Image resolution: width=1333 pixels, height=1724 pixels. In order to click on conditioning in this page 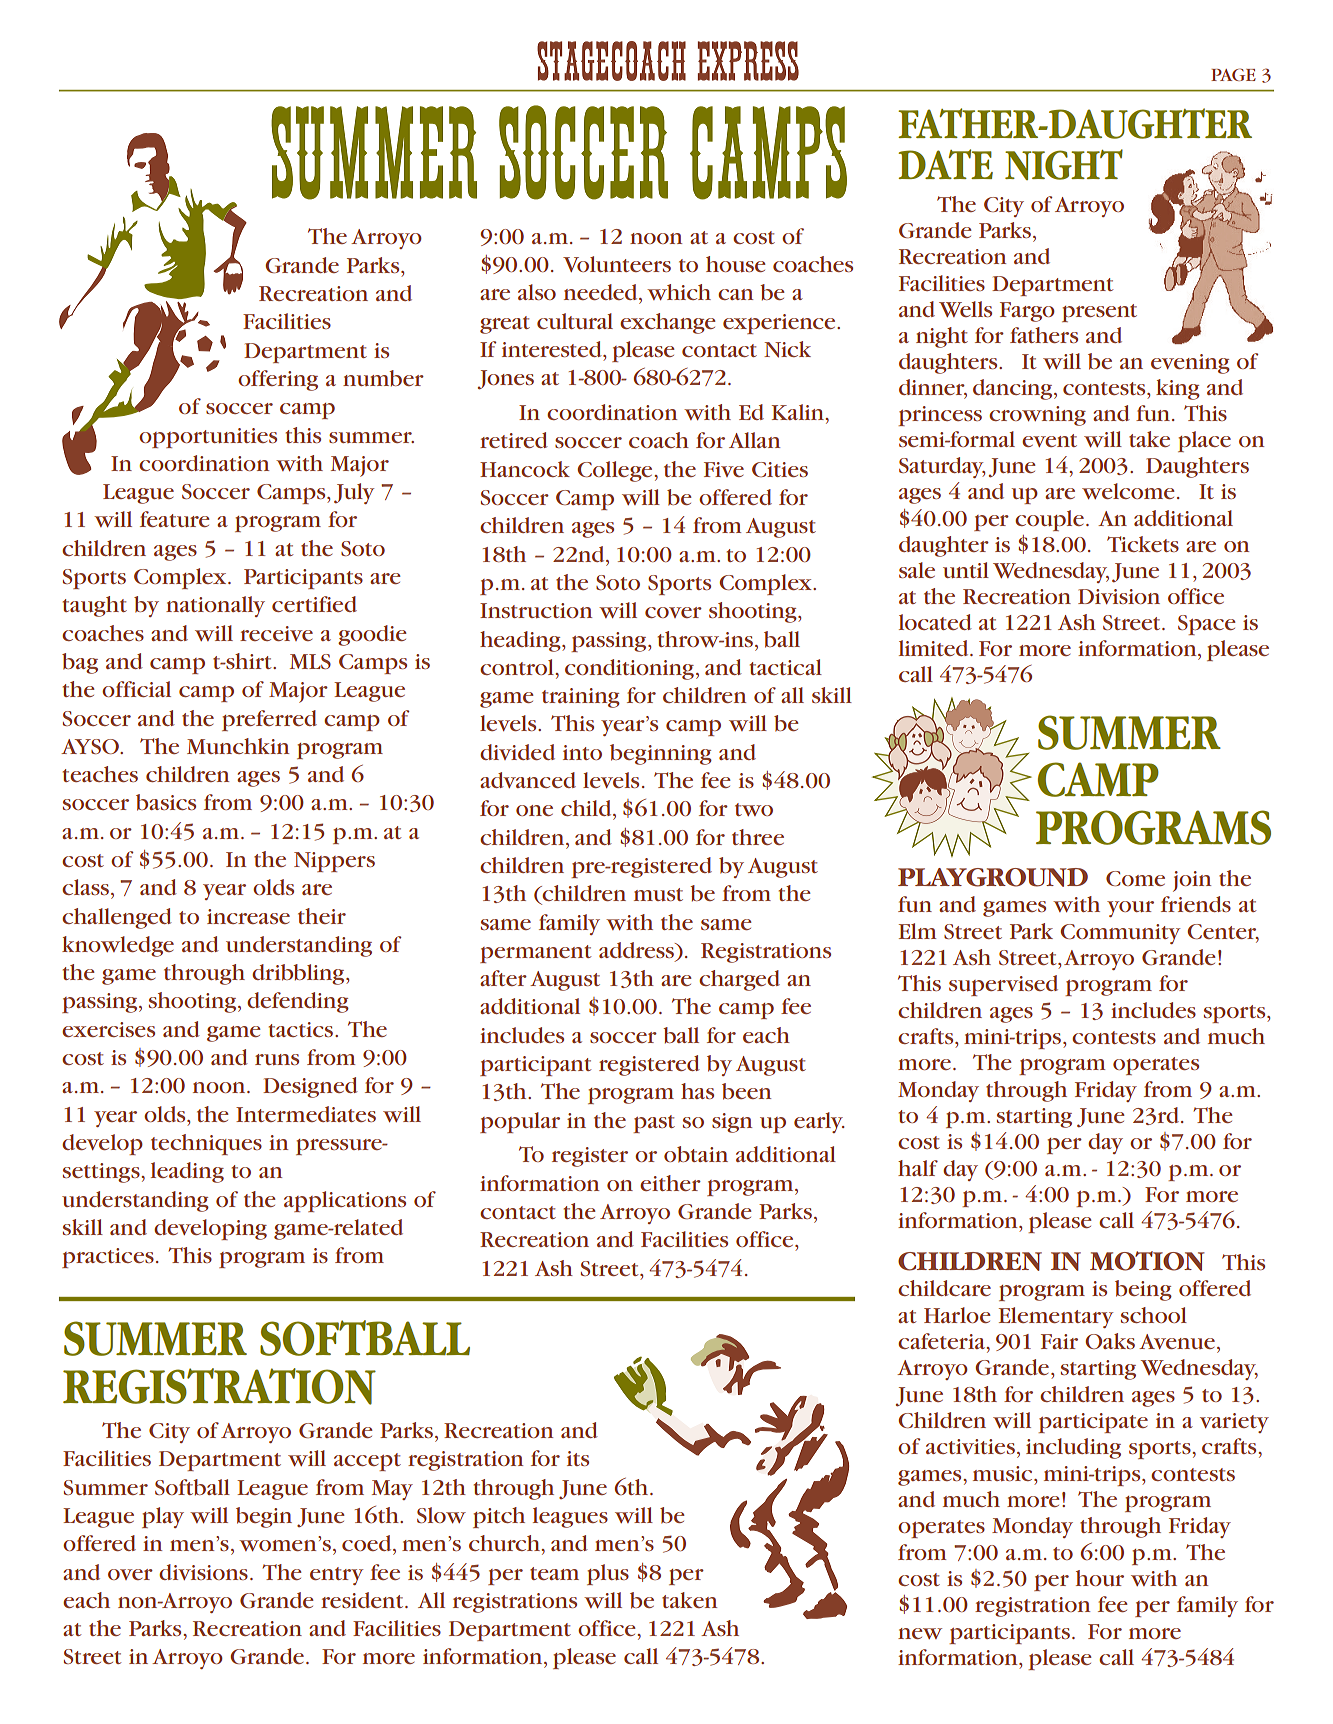, I will do `click(631, 669)`.
